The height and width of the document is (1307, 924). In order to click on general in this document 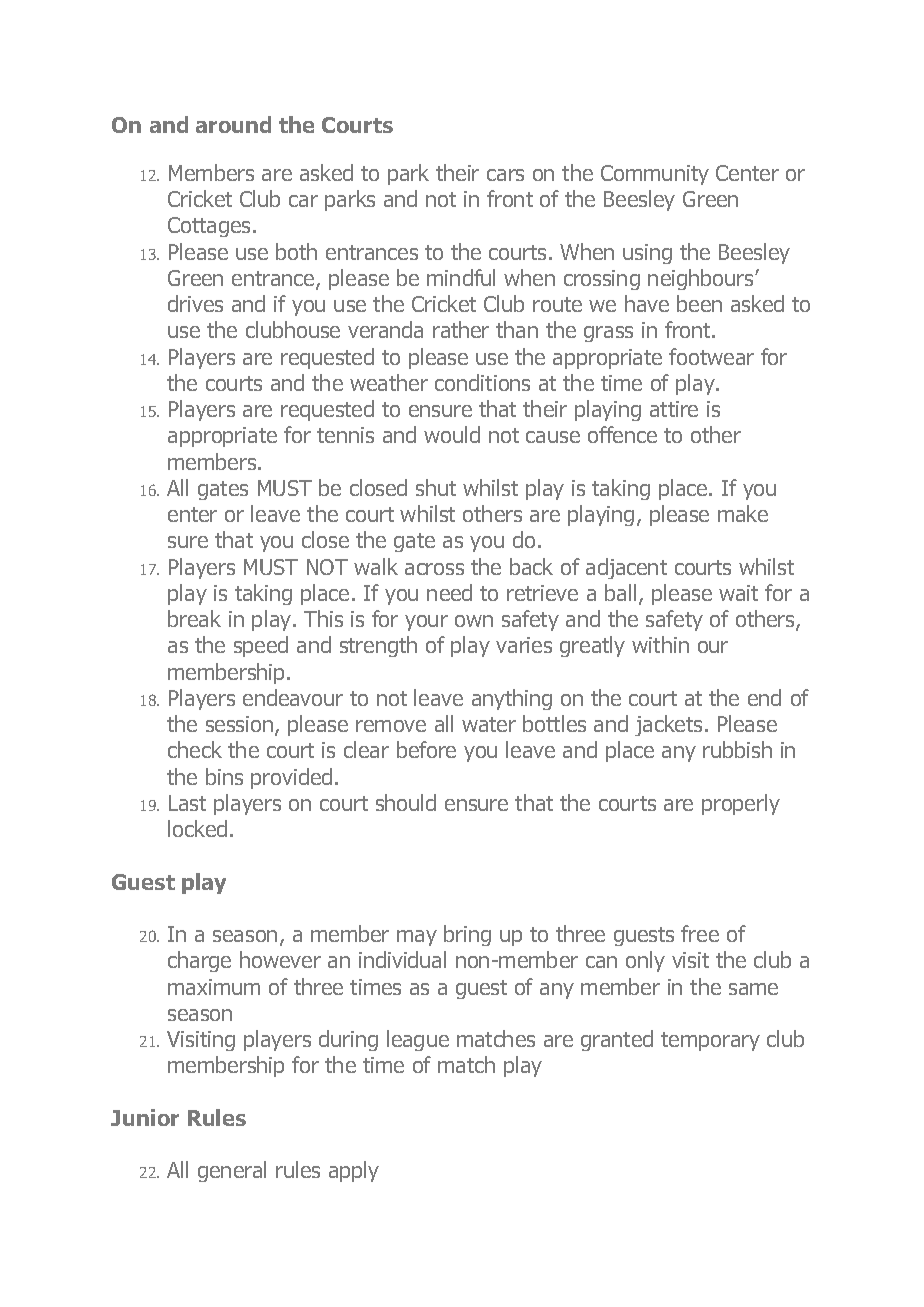, I will do `click(232, 1171)`.
